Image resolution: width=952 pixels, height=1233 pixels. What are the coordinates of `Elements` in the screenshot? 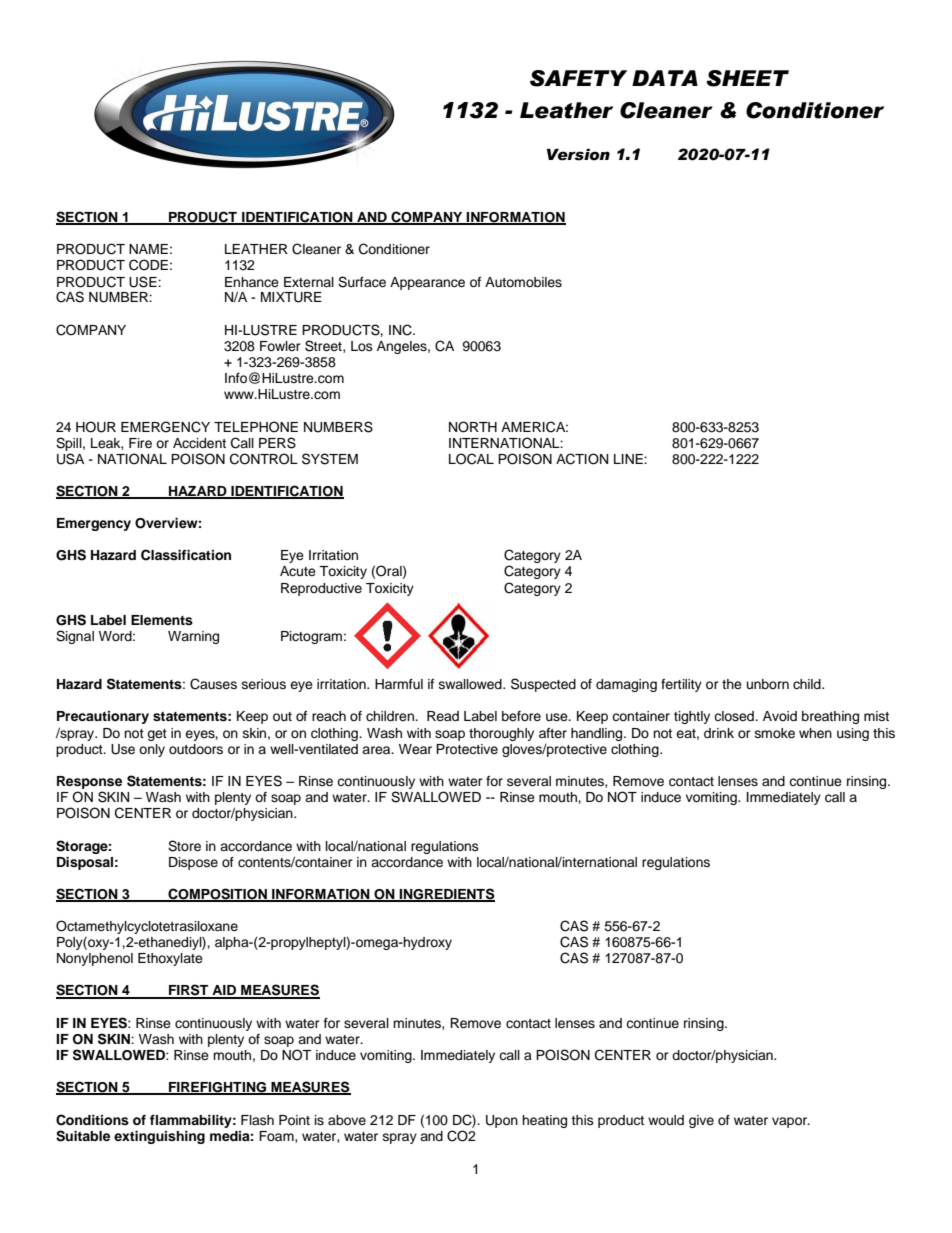 It's located at (162, 620).
